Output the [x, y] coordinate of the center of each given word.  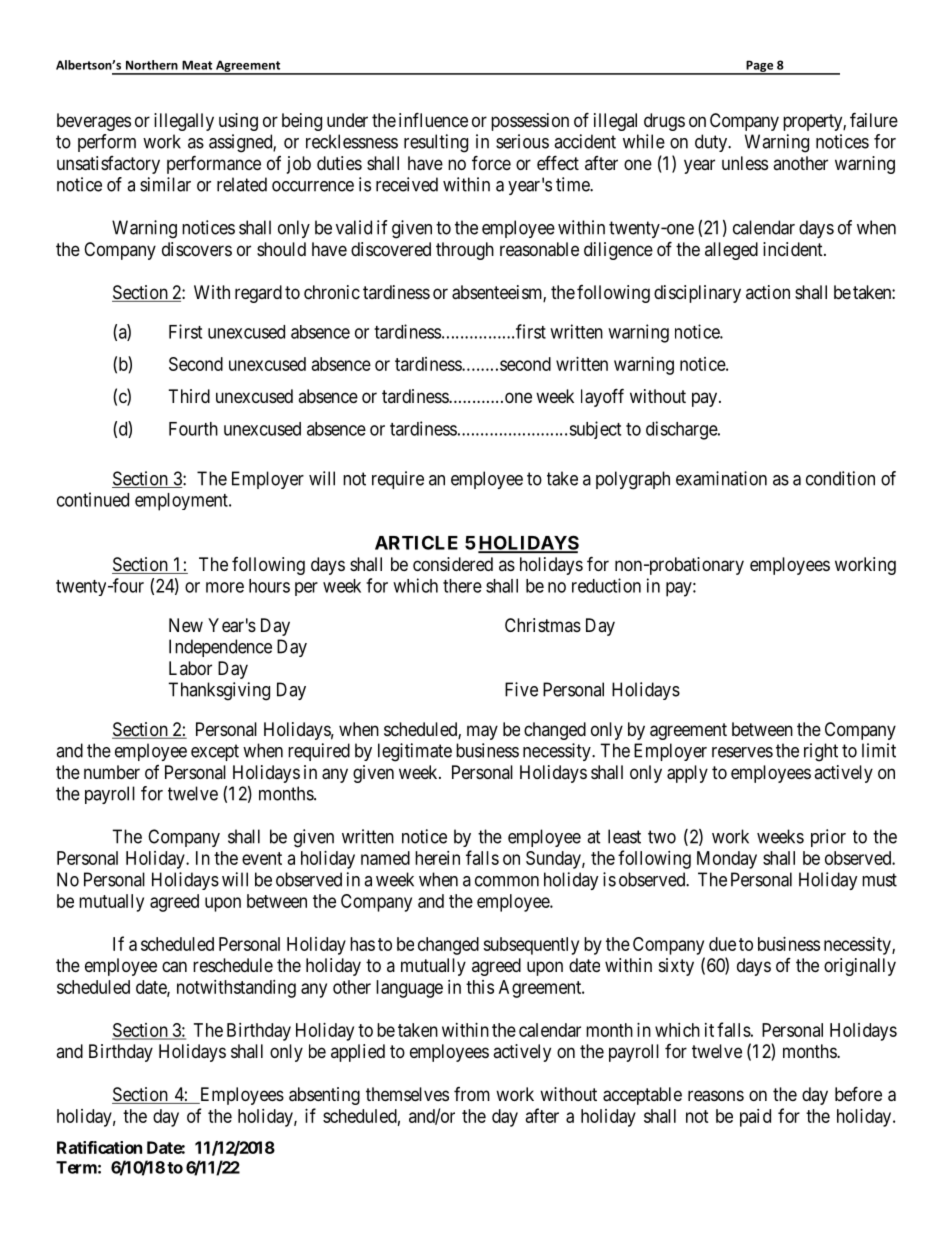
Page [760, 67]
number [112, 772]
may [482, 732]
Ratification [99, 1147]
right [821, 752]
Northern [152, 65]
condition [840, 478]
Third [189, 396]
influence [433, 119]
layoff [602, 397]
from [472, 1094]
